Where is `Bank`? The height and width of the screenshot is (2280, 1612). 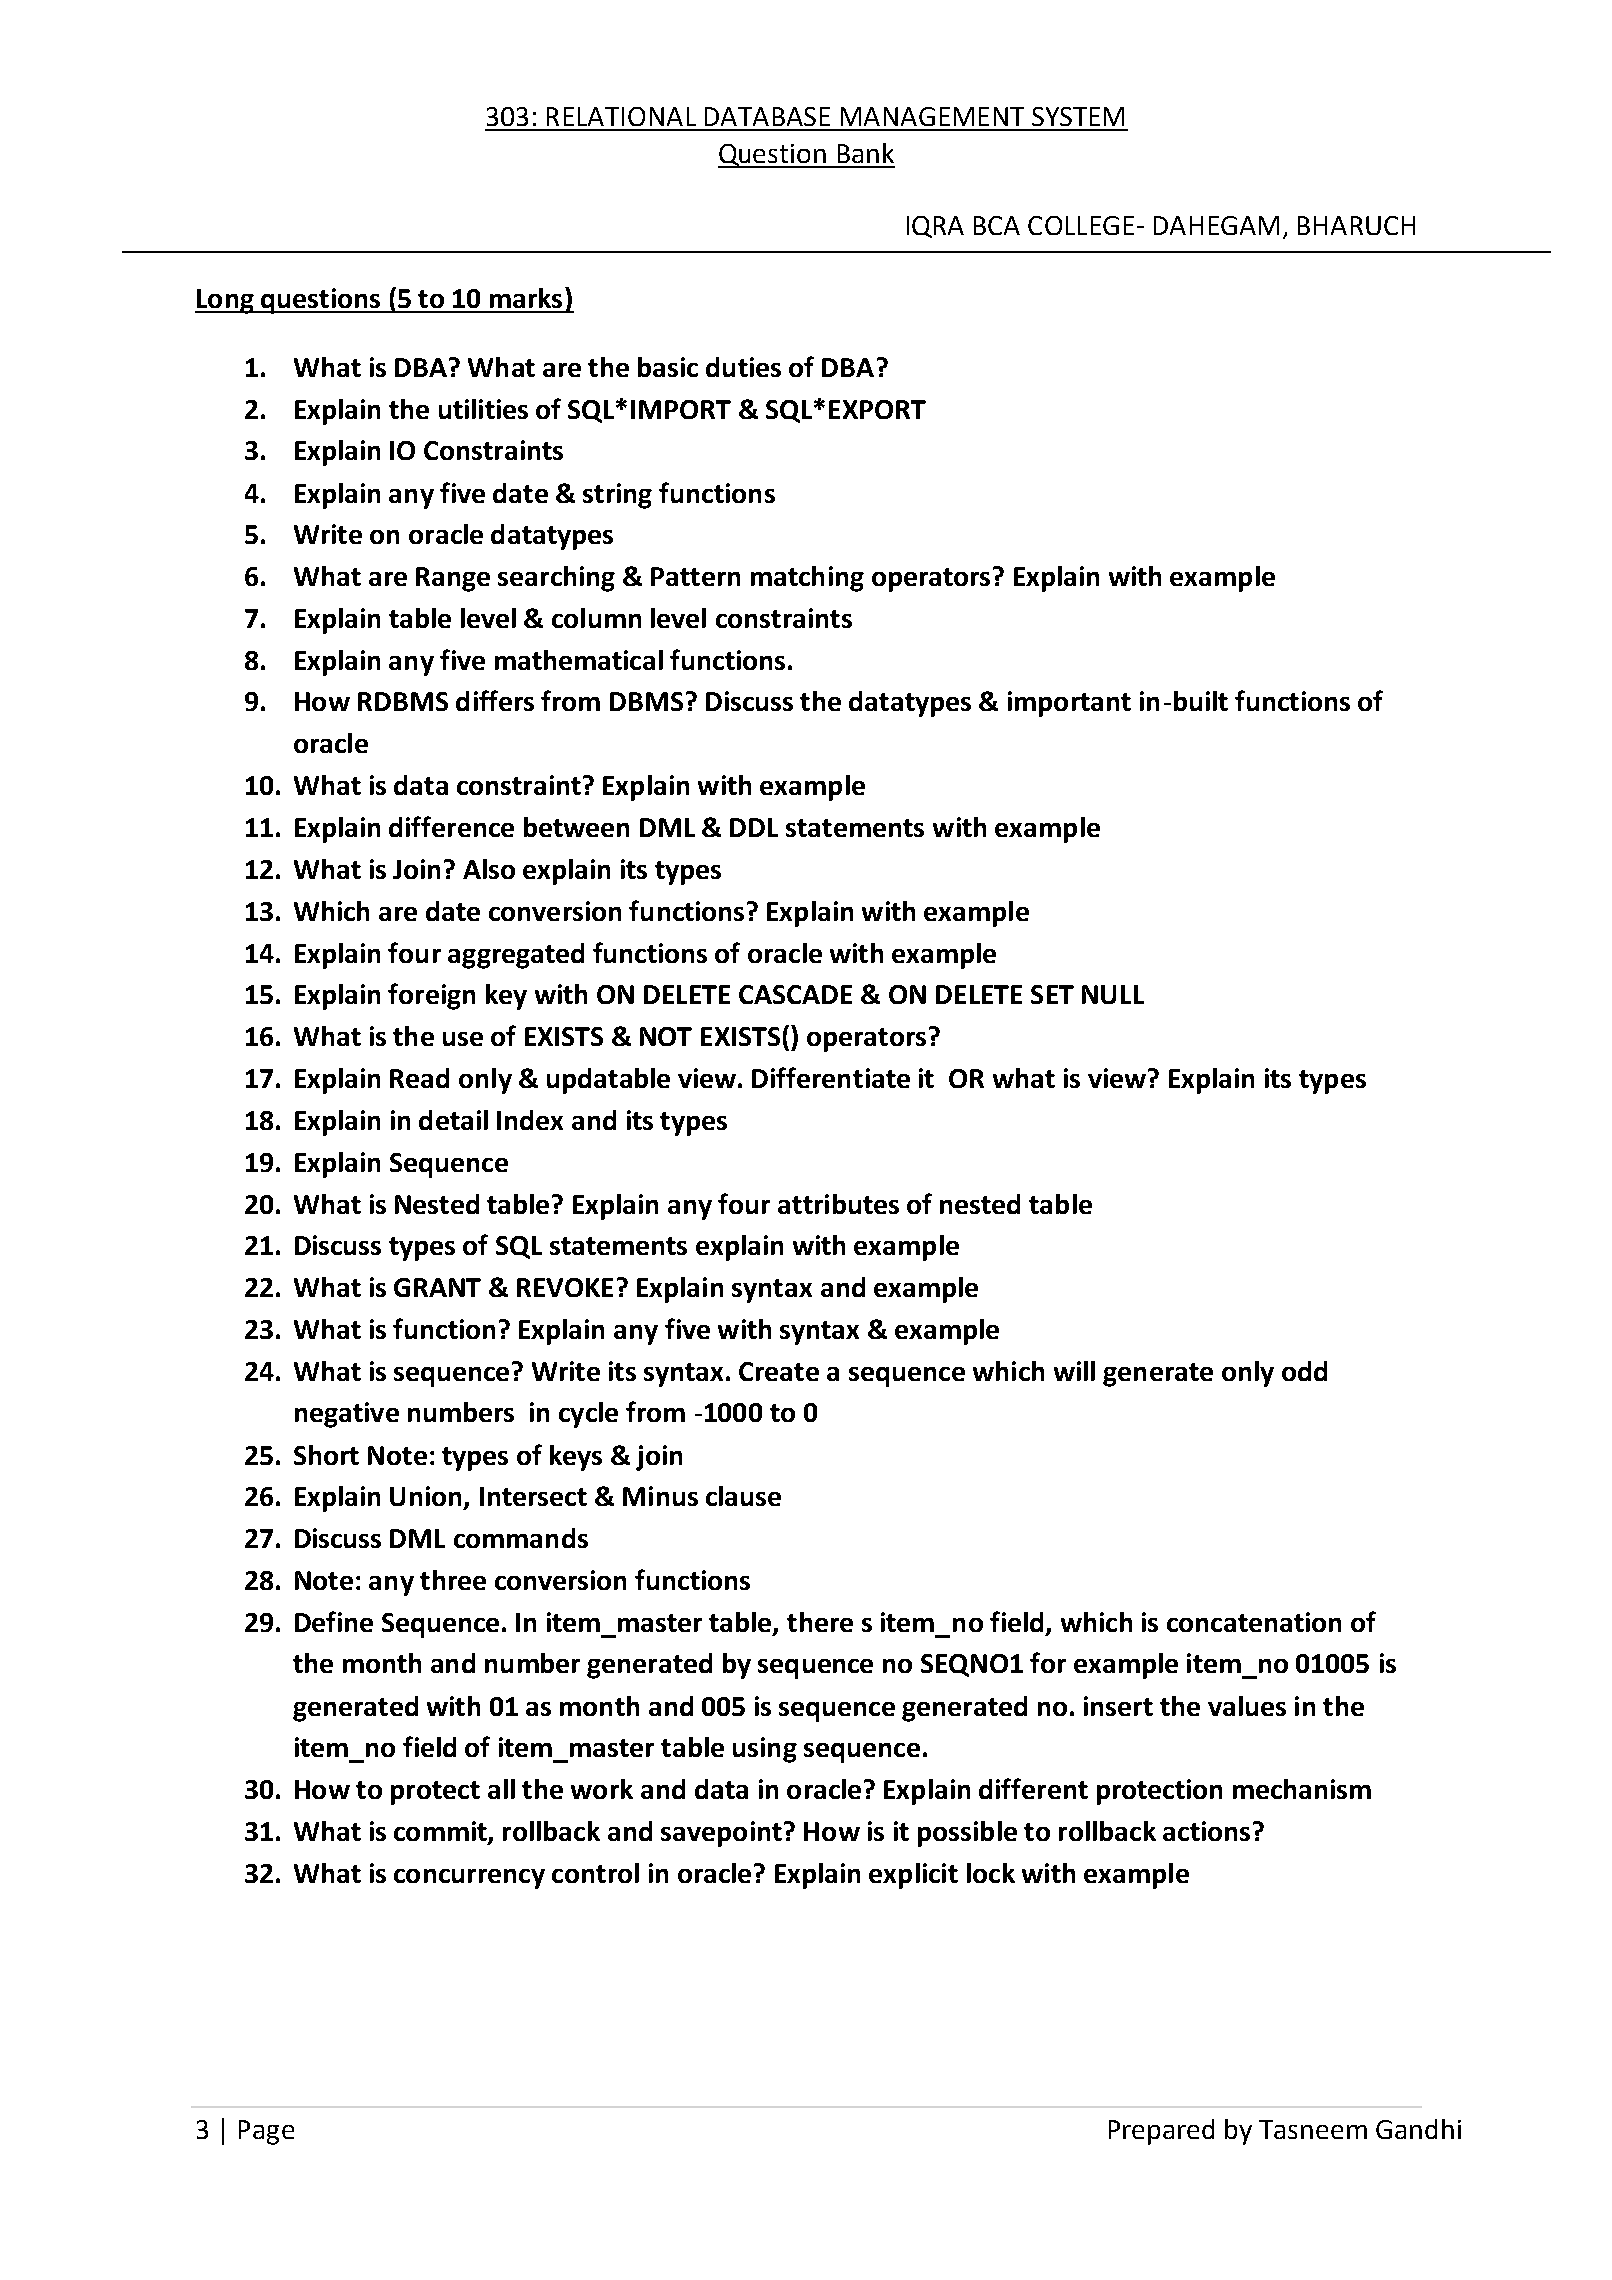 Bank is located at coordinates (866, 153).
